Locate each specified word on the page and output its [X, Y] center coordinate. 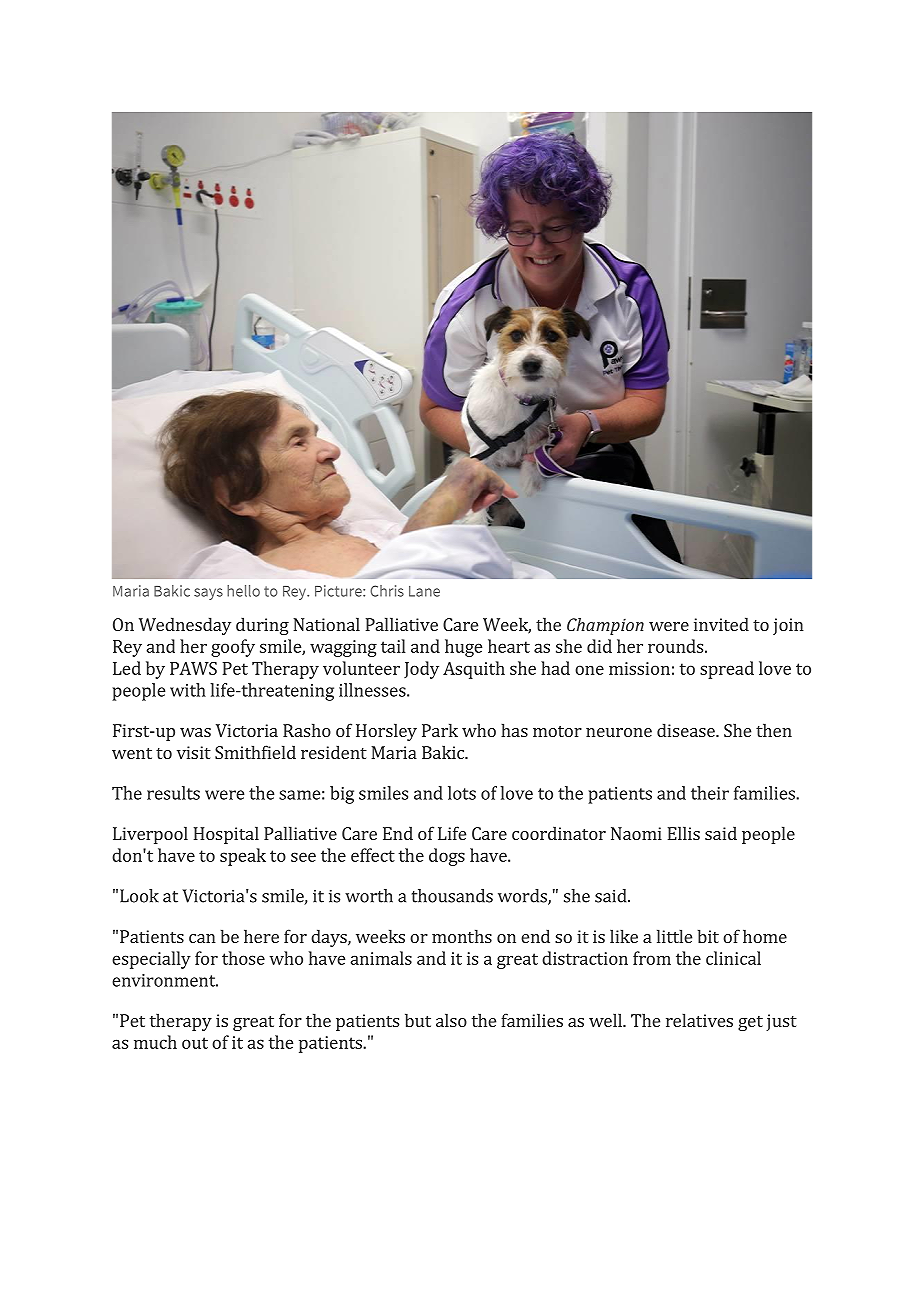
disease [687, 730]
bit [708, 936]
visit [194, 752]
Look [139, 896]
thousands [452, 896]
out [195, 1043]
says [208, 594]
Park [440, 730]
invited [721, 624]
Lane [424, 591]
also [451, 1020]
